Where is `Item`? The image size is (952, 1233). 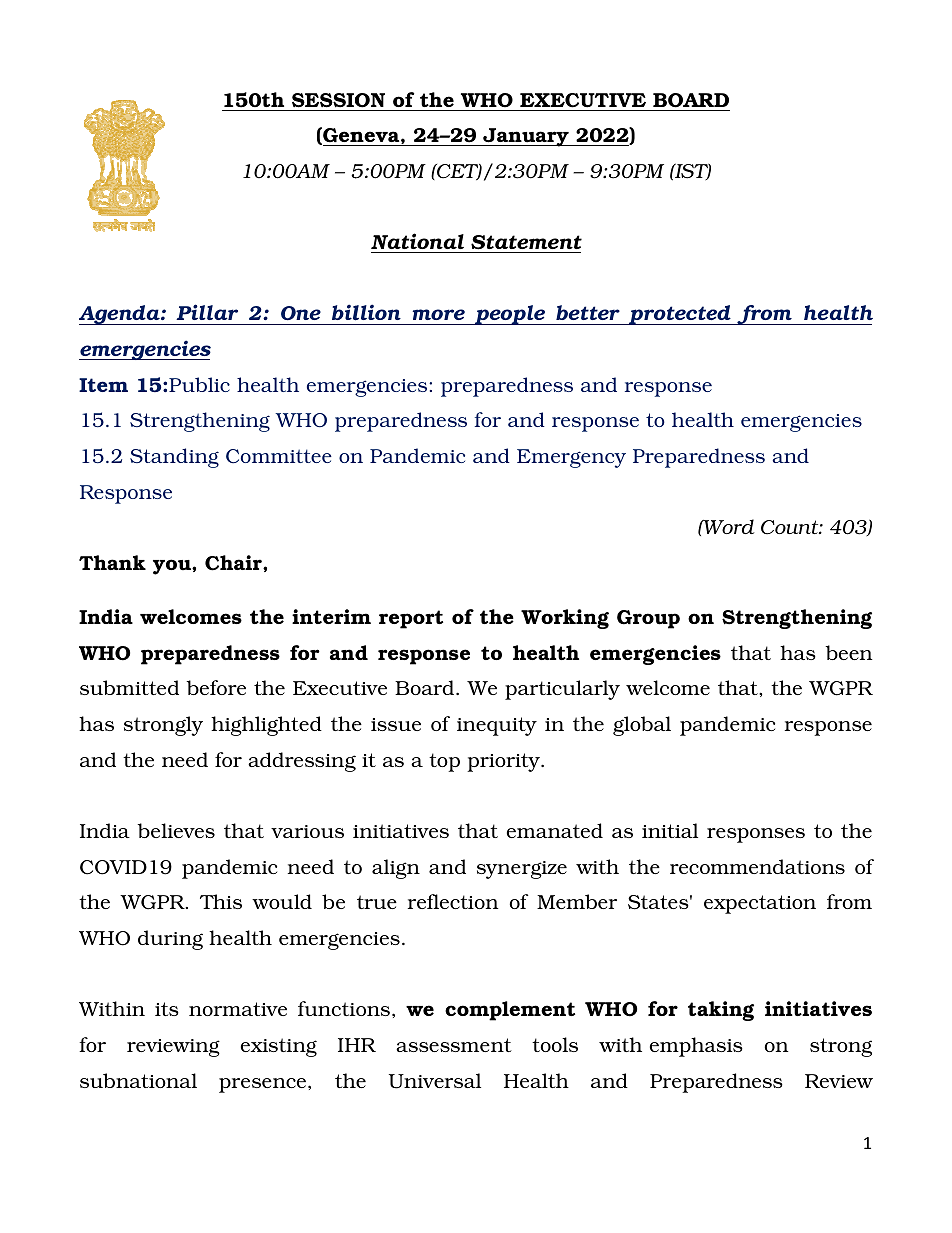
Item is located at coordinates (103, 385).
